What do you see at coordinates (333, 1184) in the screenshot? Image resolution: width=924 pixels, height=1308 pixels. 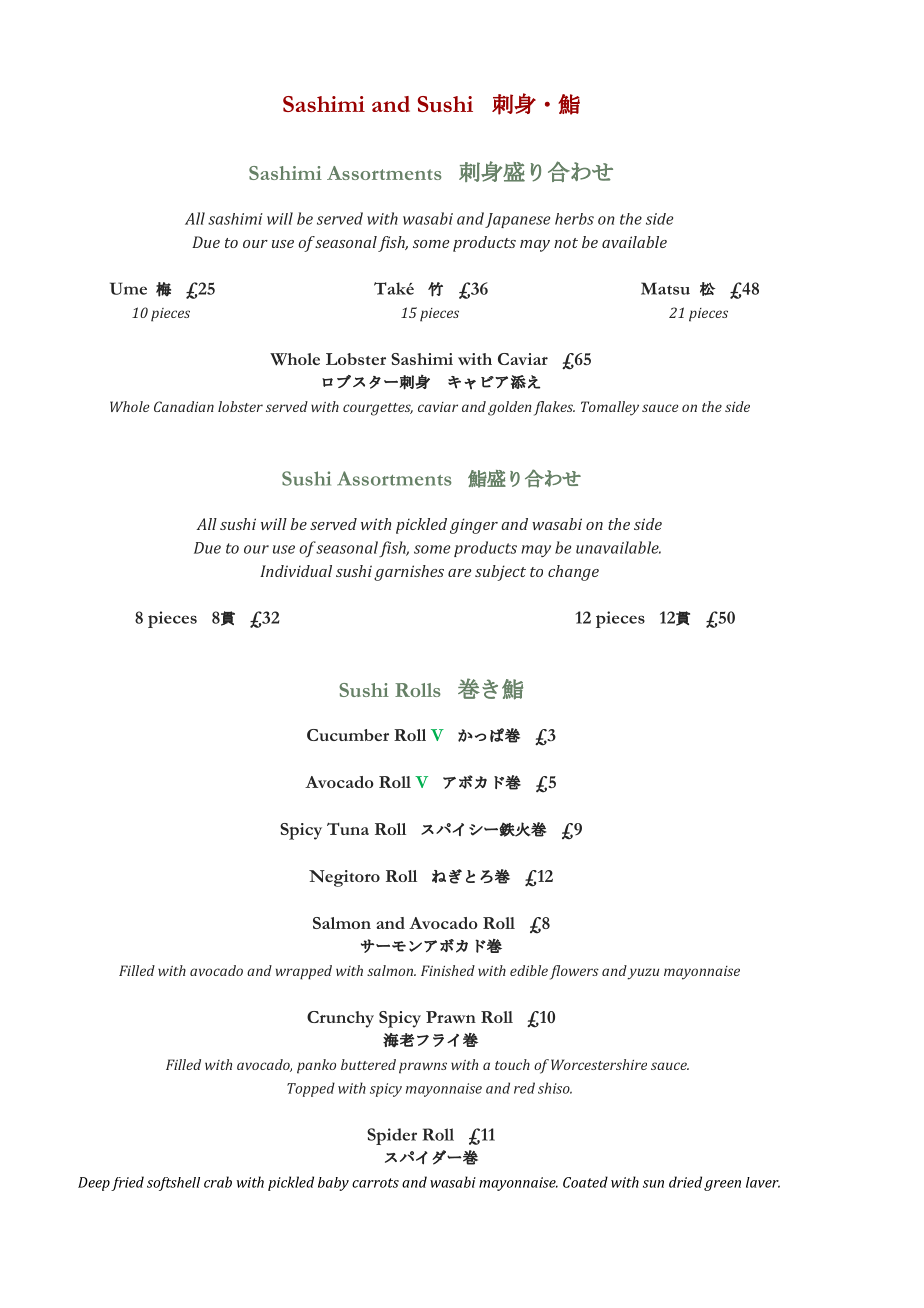 I see `baby` at bounding box center [333, 1184].
